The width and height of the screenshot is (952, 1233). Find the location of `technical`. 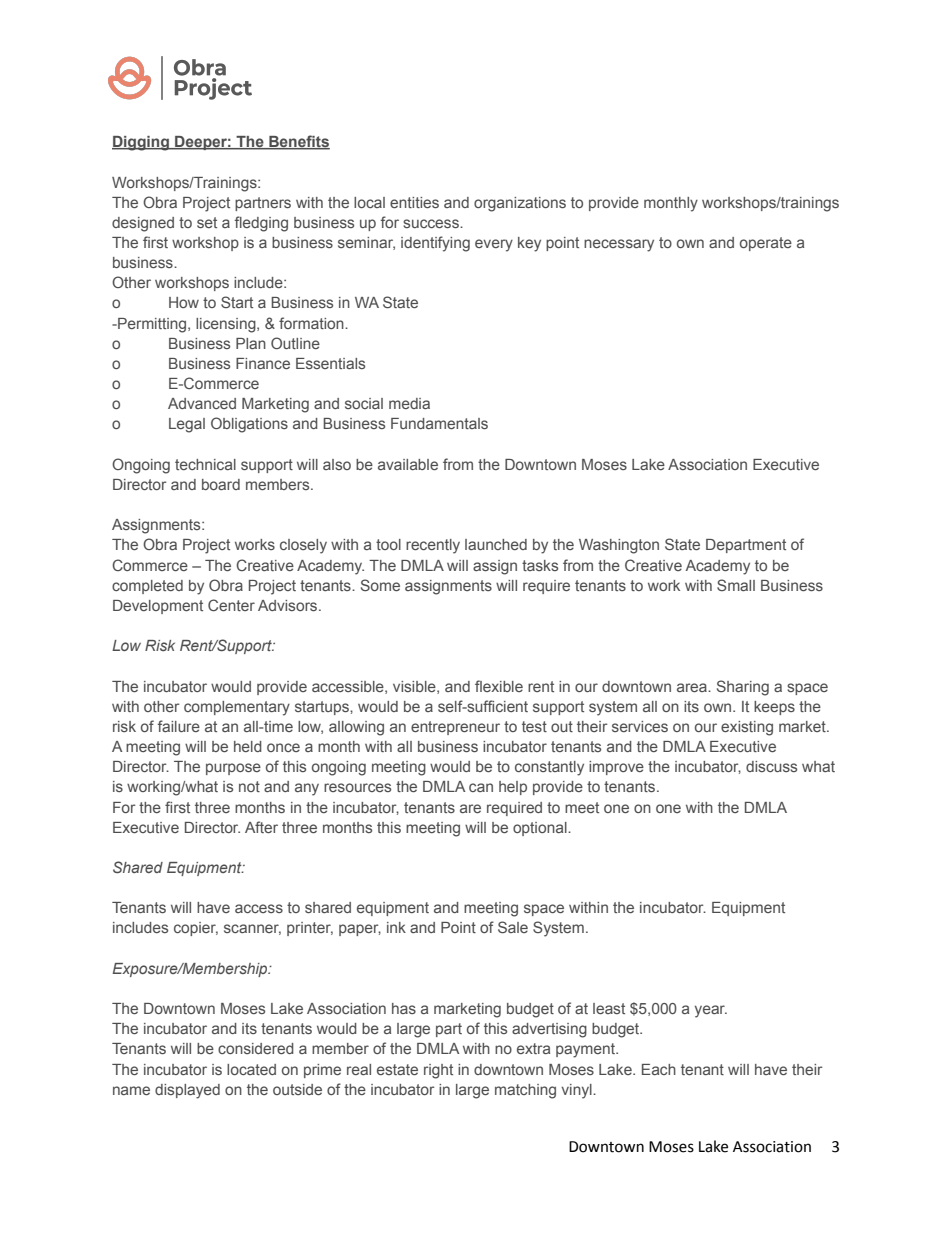

technical is located at coordinates (205, 464).
